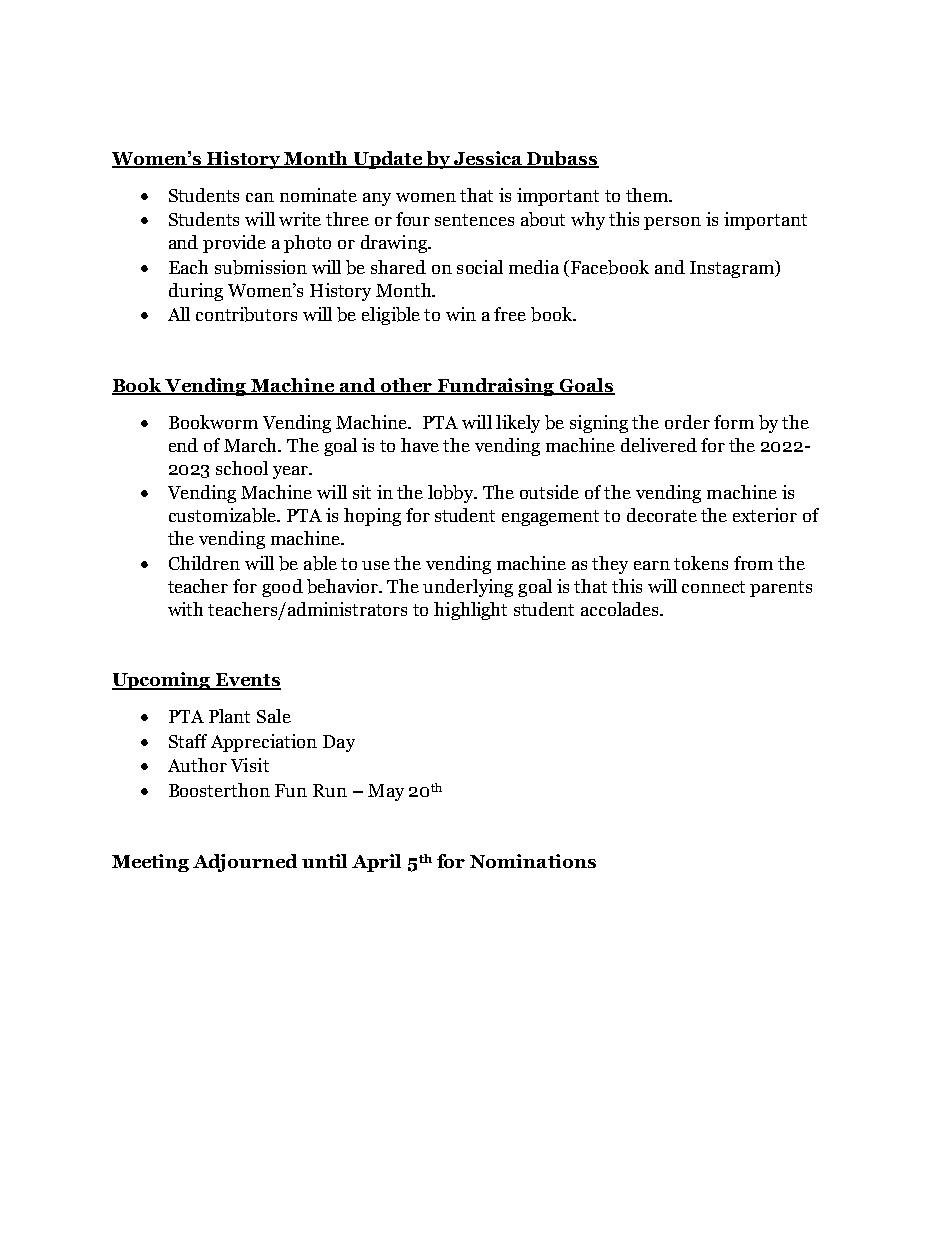 The width and height of the screenshot is (952, 1233). I want to click on Nominations, so click(533, 861).
